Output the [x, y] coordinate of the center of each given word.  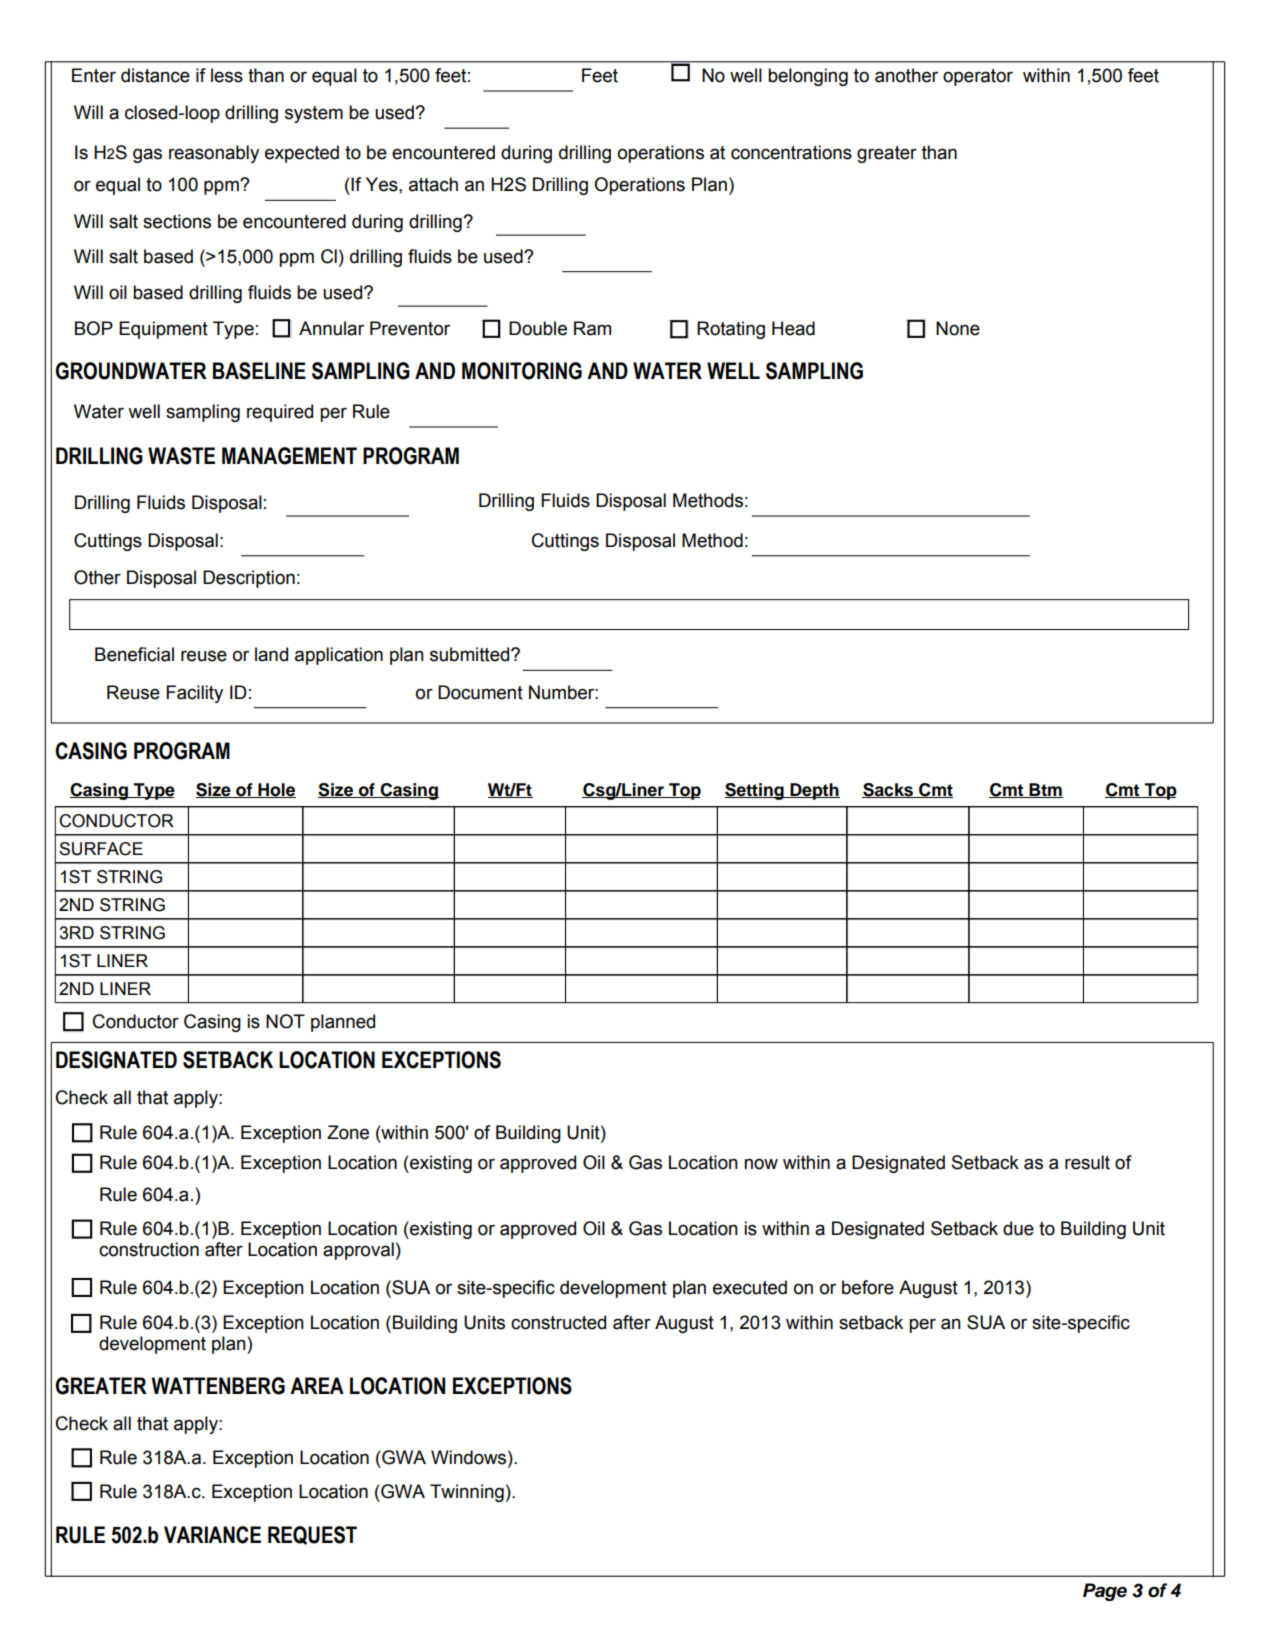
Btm [1045, 790]
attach [433, 184]
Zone [348, 1132]
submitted [471, 654]
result [1087, 1162]
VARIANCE [212, 1535]
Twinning [467, 1493]
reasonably [214, 154]
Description [249, 579]
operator [978, 77]
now [761, 1164]
